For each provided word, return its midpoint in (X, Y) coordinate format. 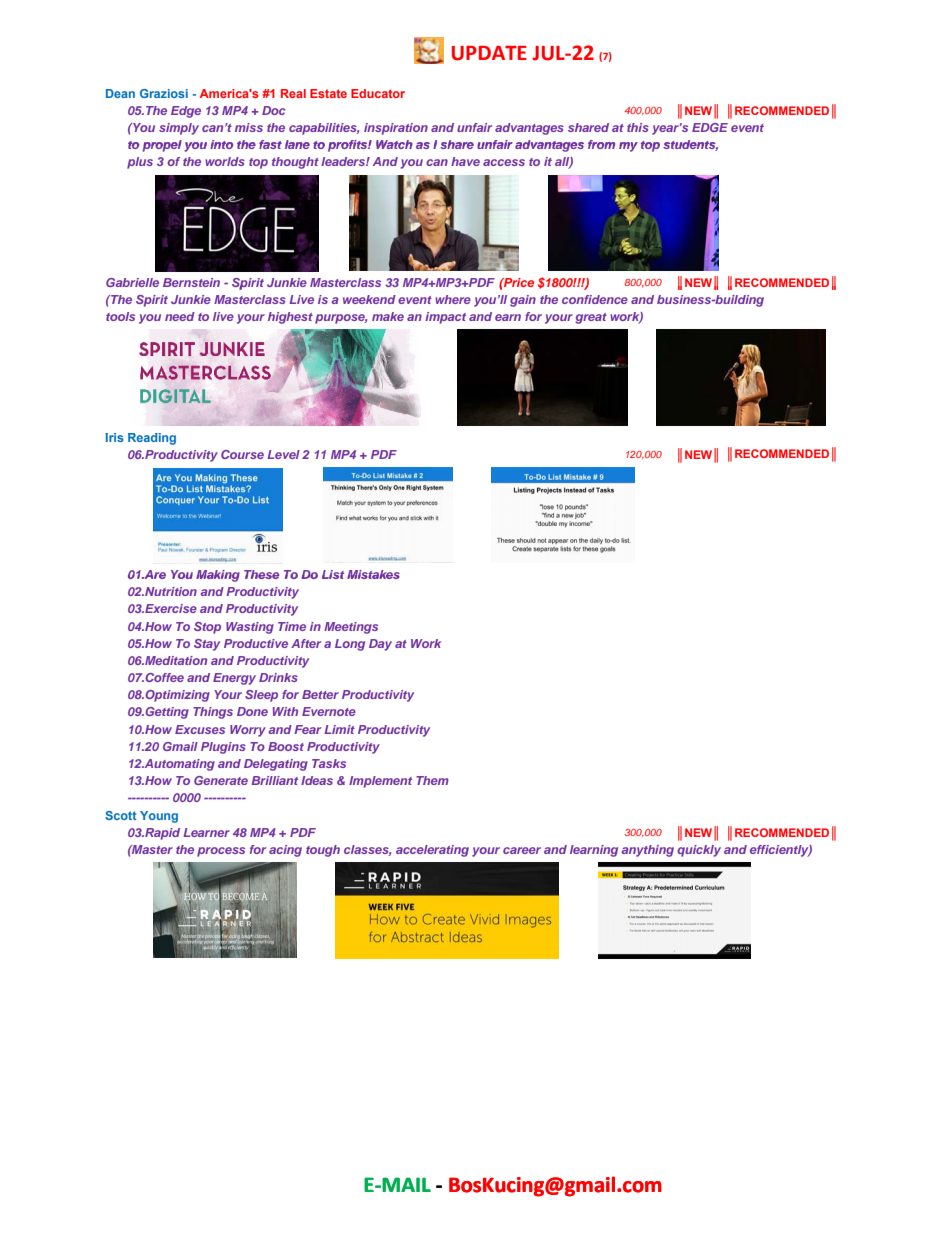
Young (159, 817)
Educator (378, 93)
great (591, 318)
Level (283, 454)
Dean (120, 93)
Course (242, 454)
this (638, 127)
